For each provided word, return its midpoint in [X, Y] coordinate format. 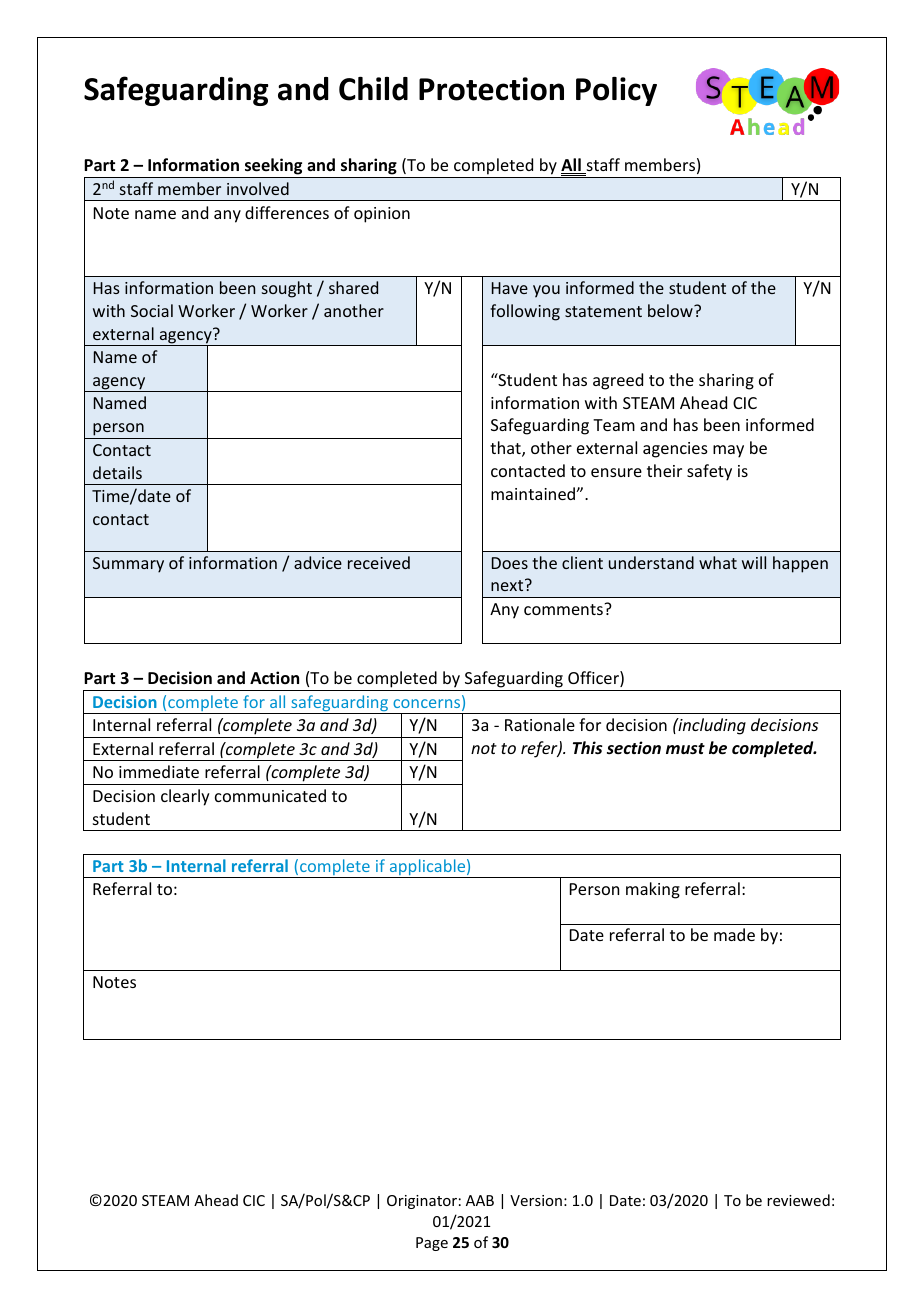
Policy [616, 91]
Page [432, 1244]
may [728, 451]
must [685, 749]
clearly [185, 797]
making [653, 890]
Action [274, 677]
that [506, 449]
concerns [428, 705]
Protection [491, 89]
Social [152, 310]
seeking [274, 168]
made [734, 934]
